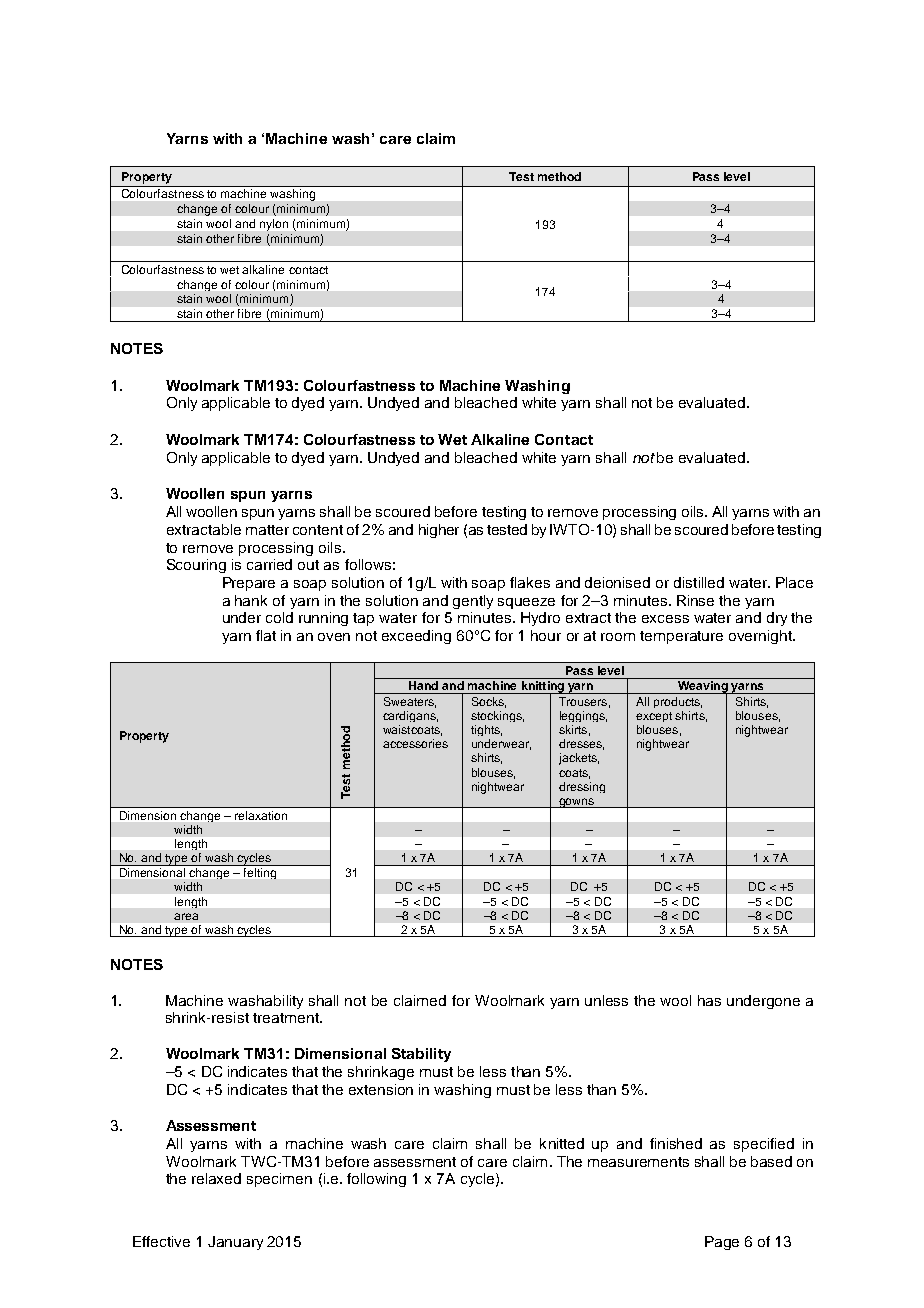 Image resolution: width=924 pixels, height=1308 pixels. What do you see at coordinates (654, 717) in the screenshot?
I see `except` at bounding box center [654, 717].
